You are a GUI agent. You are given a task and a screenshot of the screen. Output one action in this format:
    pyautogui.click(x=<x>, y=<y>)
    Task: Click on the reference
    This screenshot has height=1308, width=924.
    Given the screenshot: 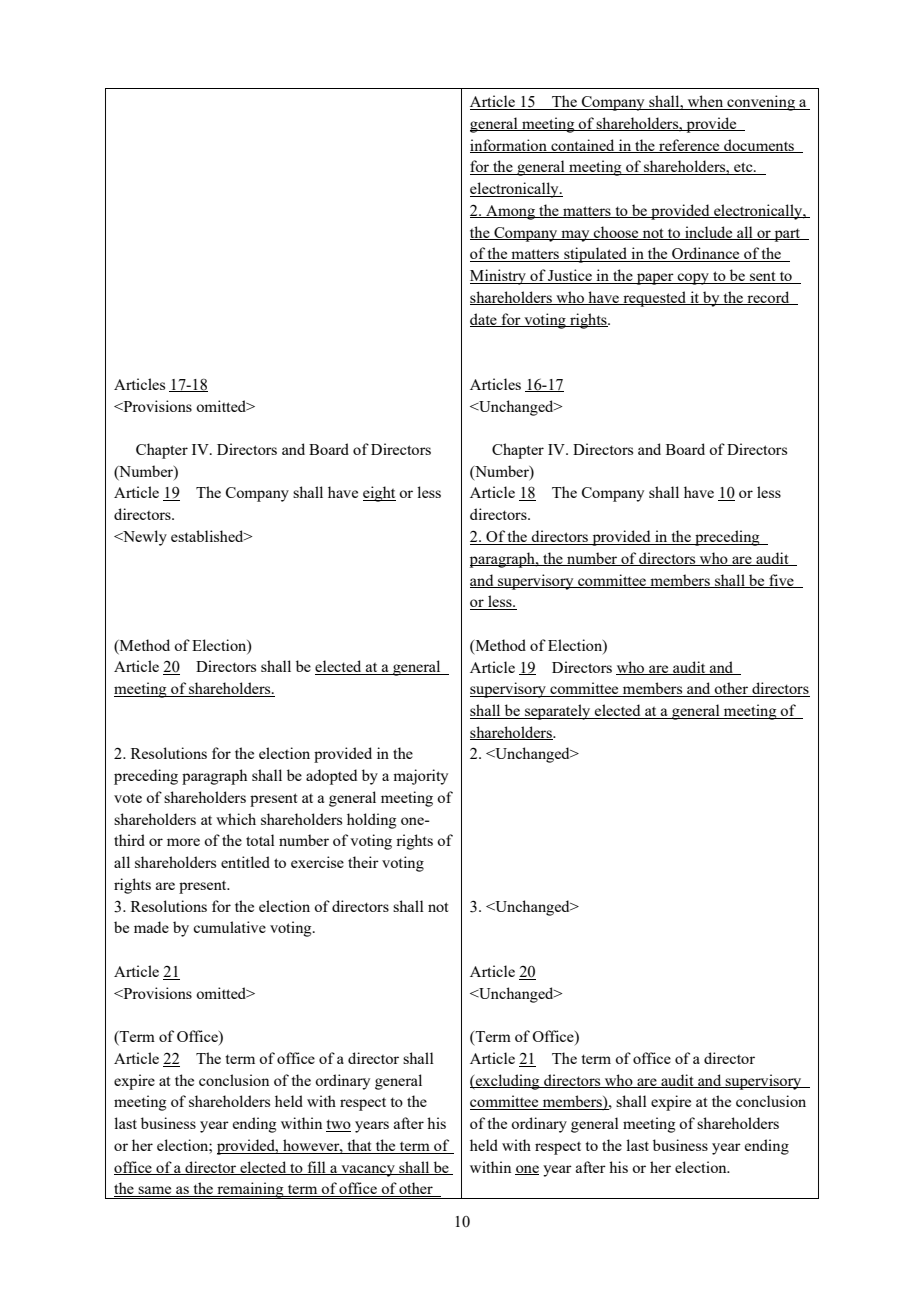 What is the action you would take?
    pyautogui.click(x=689, y=146)
